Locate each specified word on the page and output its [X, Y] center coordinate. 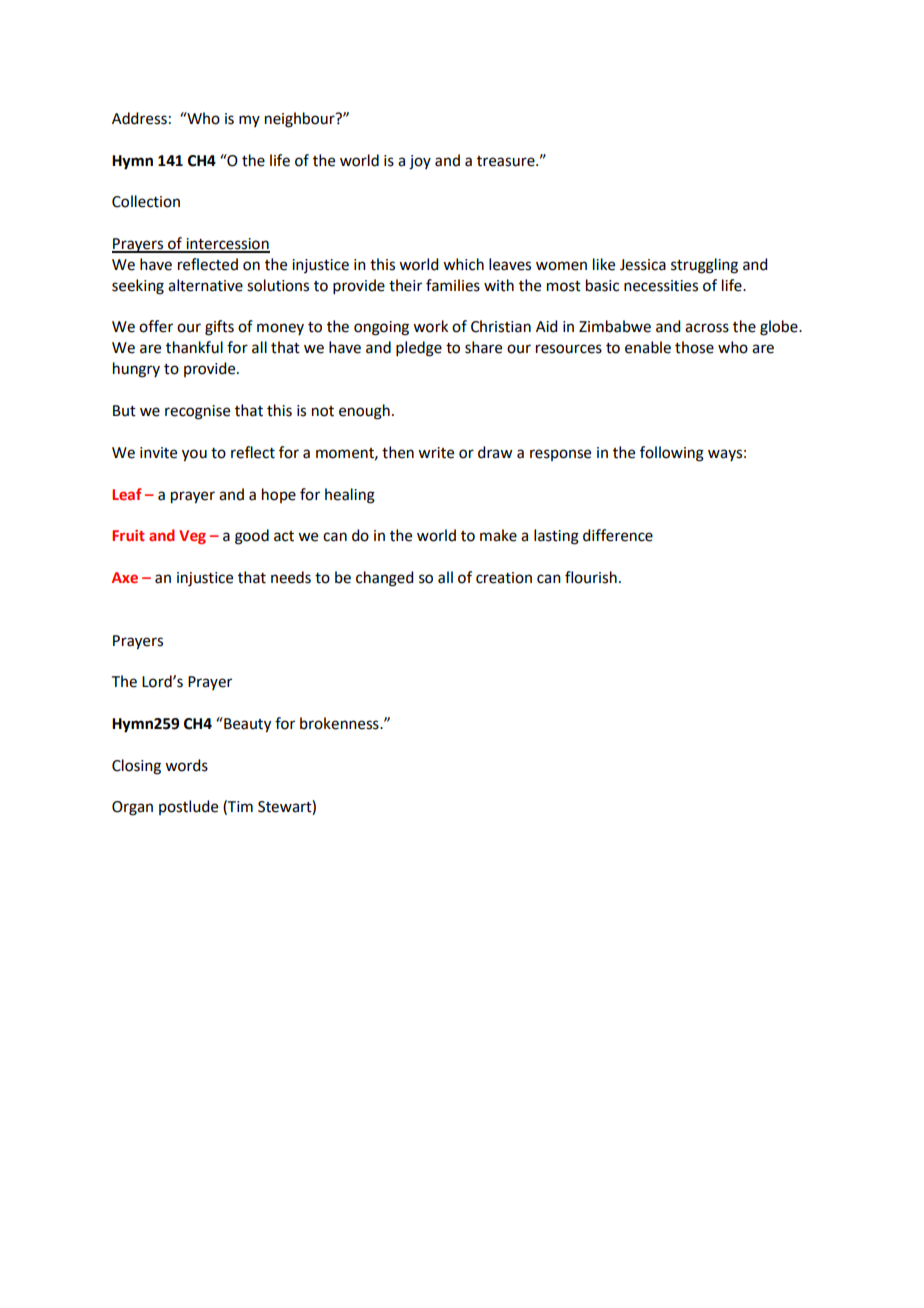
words [186, 765]
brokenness [340, 723]
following [672, 454]
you [194, 455]
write [436, 453]
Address [139, 118]
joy [420, 162]
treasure [507, 161]
